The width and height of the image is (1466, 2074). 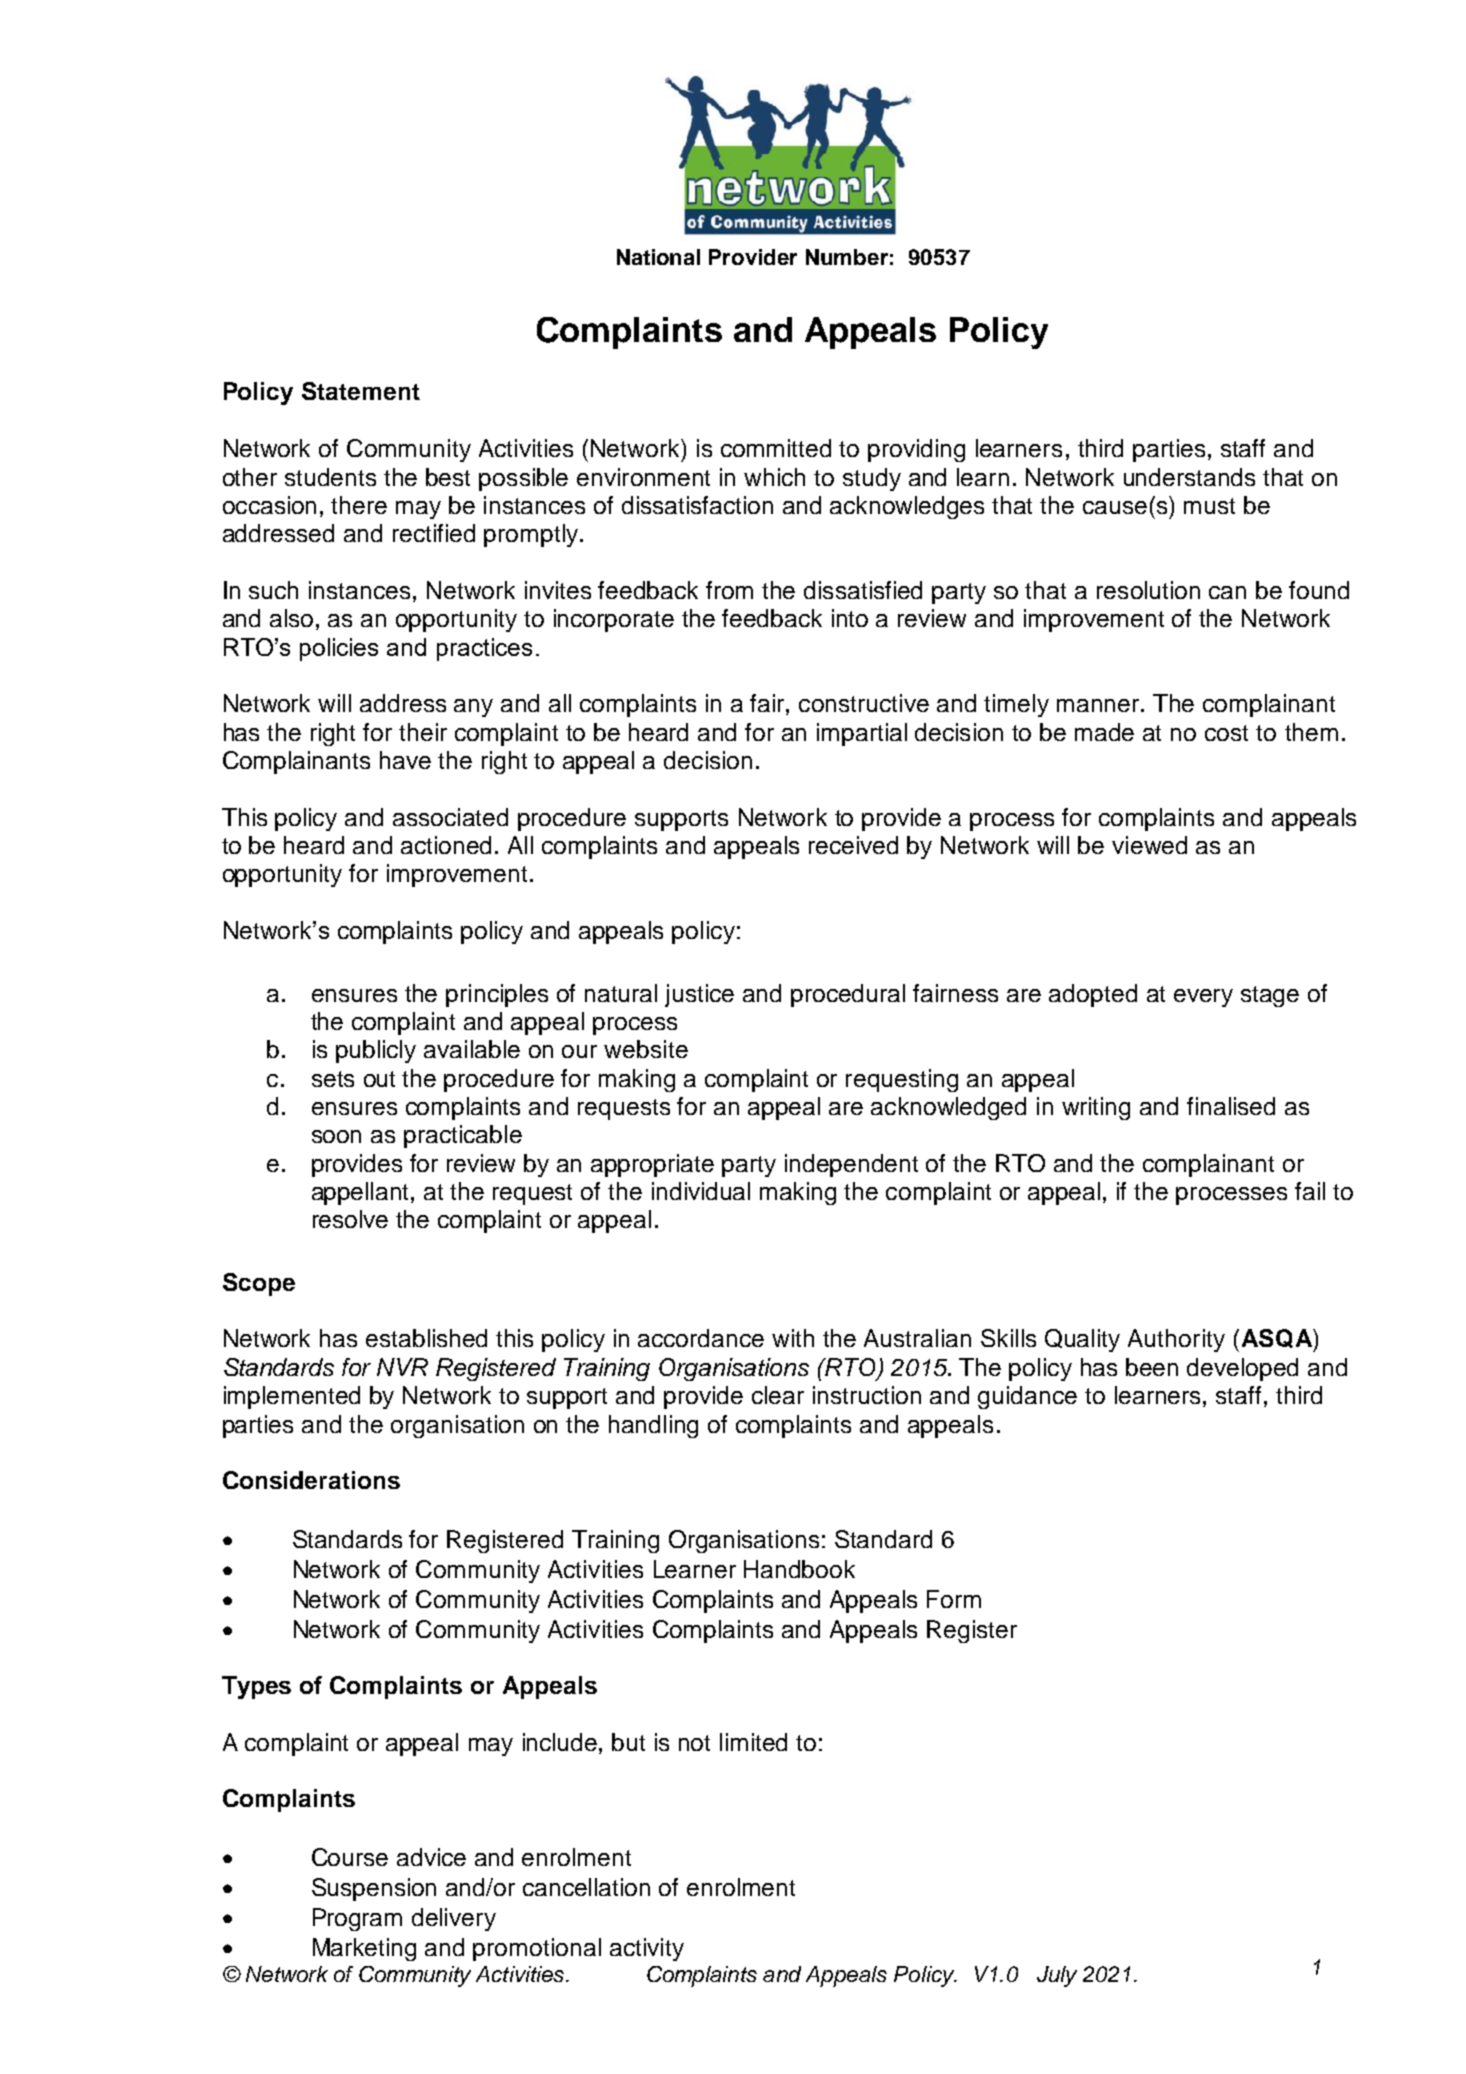 I want to click on established, so click(x=426, y=1338).
